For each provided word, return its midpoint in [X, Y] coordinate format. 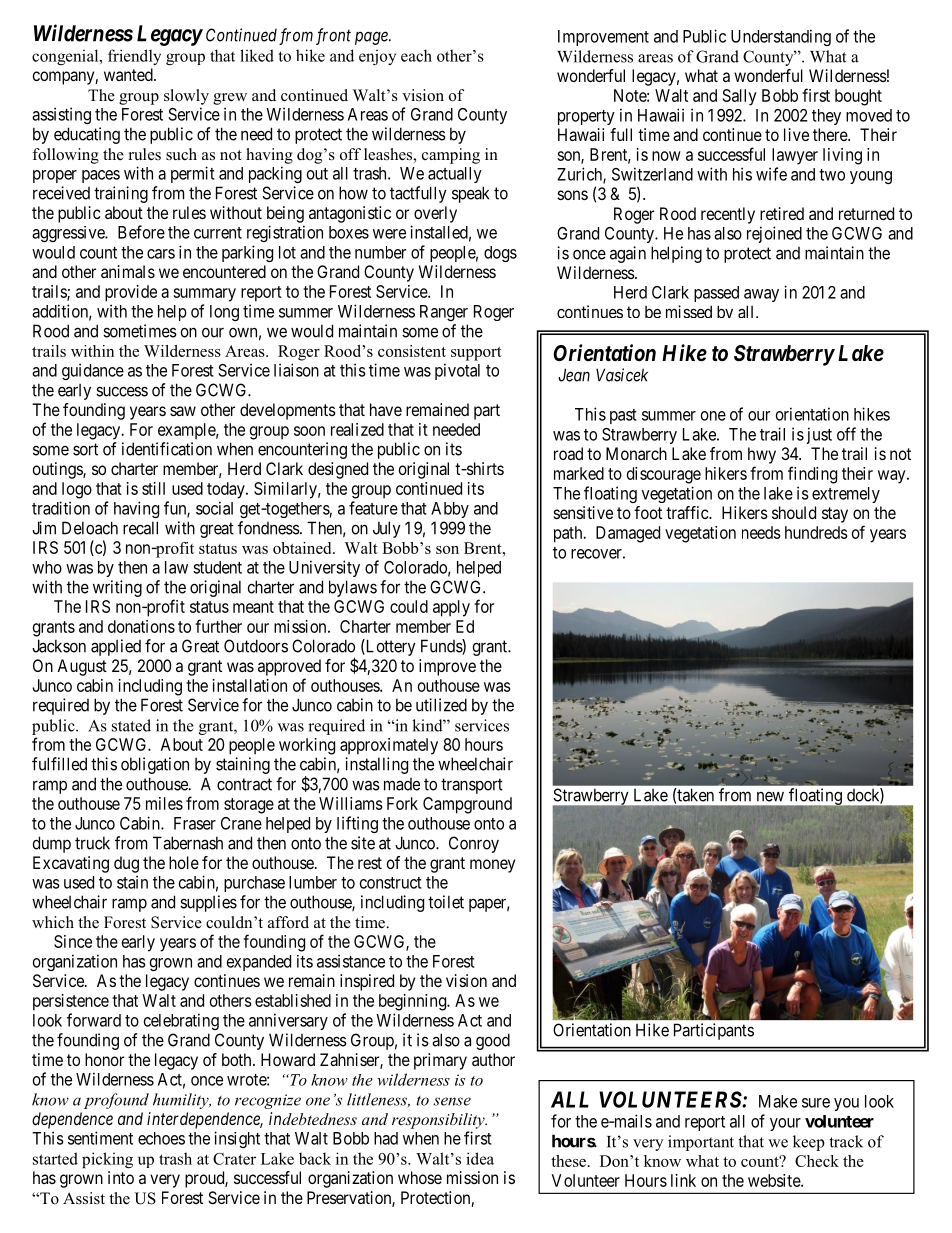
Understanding [781, 37]
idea [480, 1158]
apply [451, 608]
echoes [161, 1138]
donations [141, 626]
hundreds [816, 532]
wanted [129, 74]
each [416, 55]
